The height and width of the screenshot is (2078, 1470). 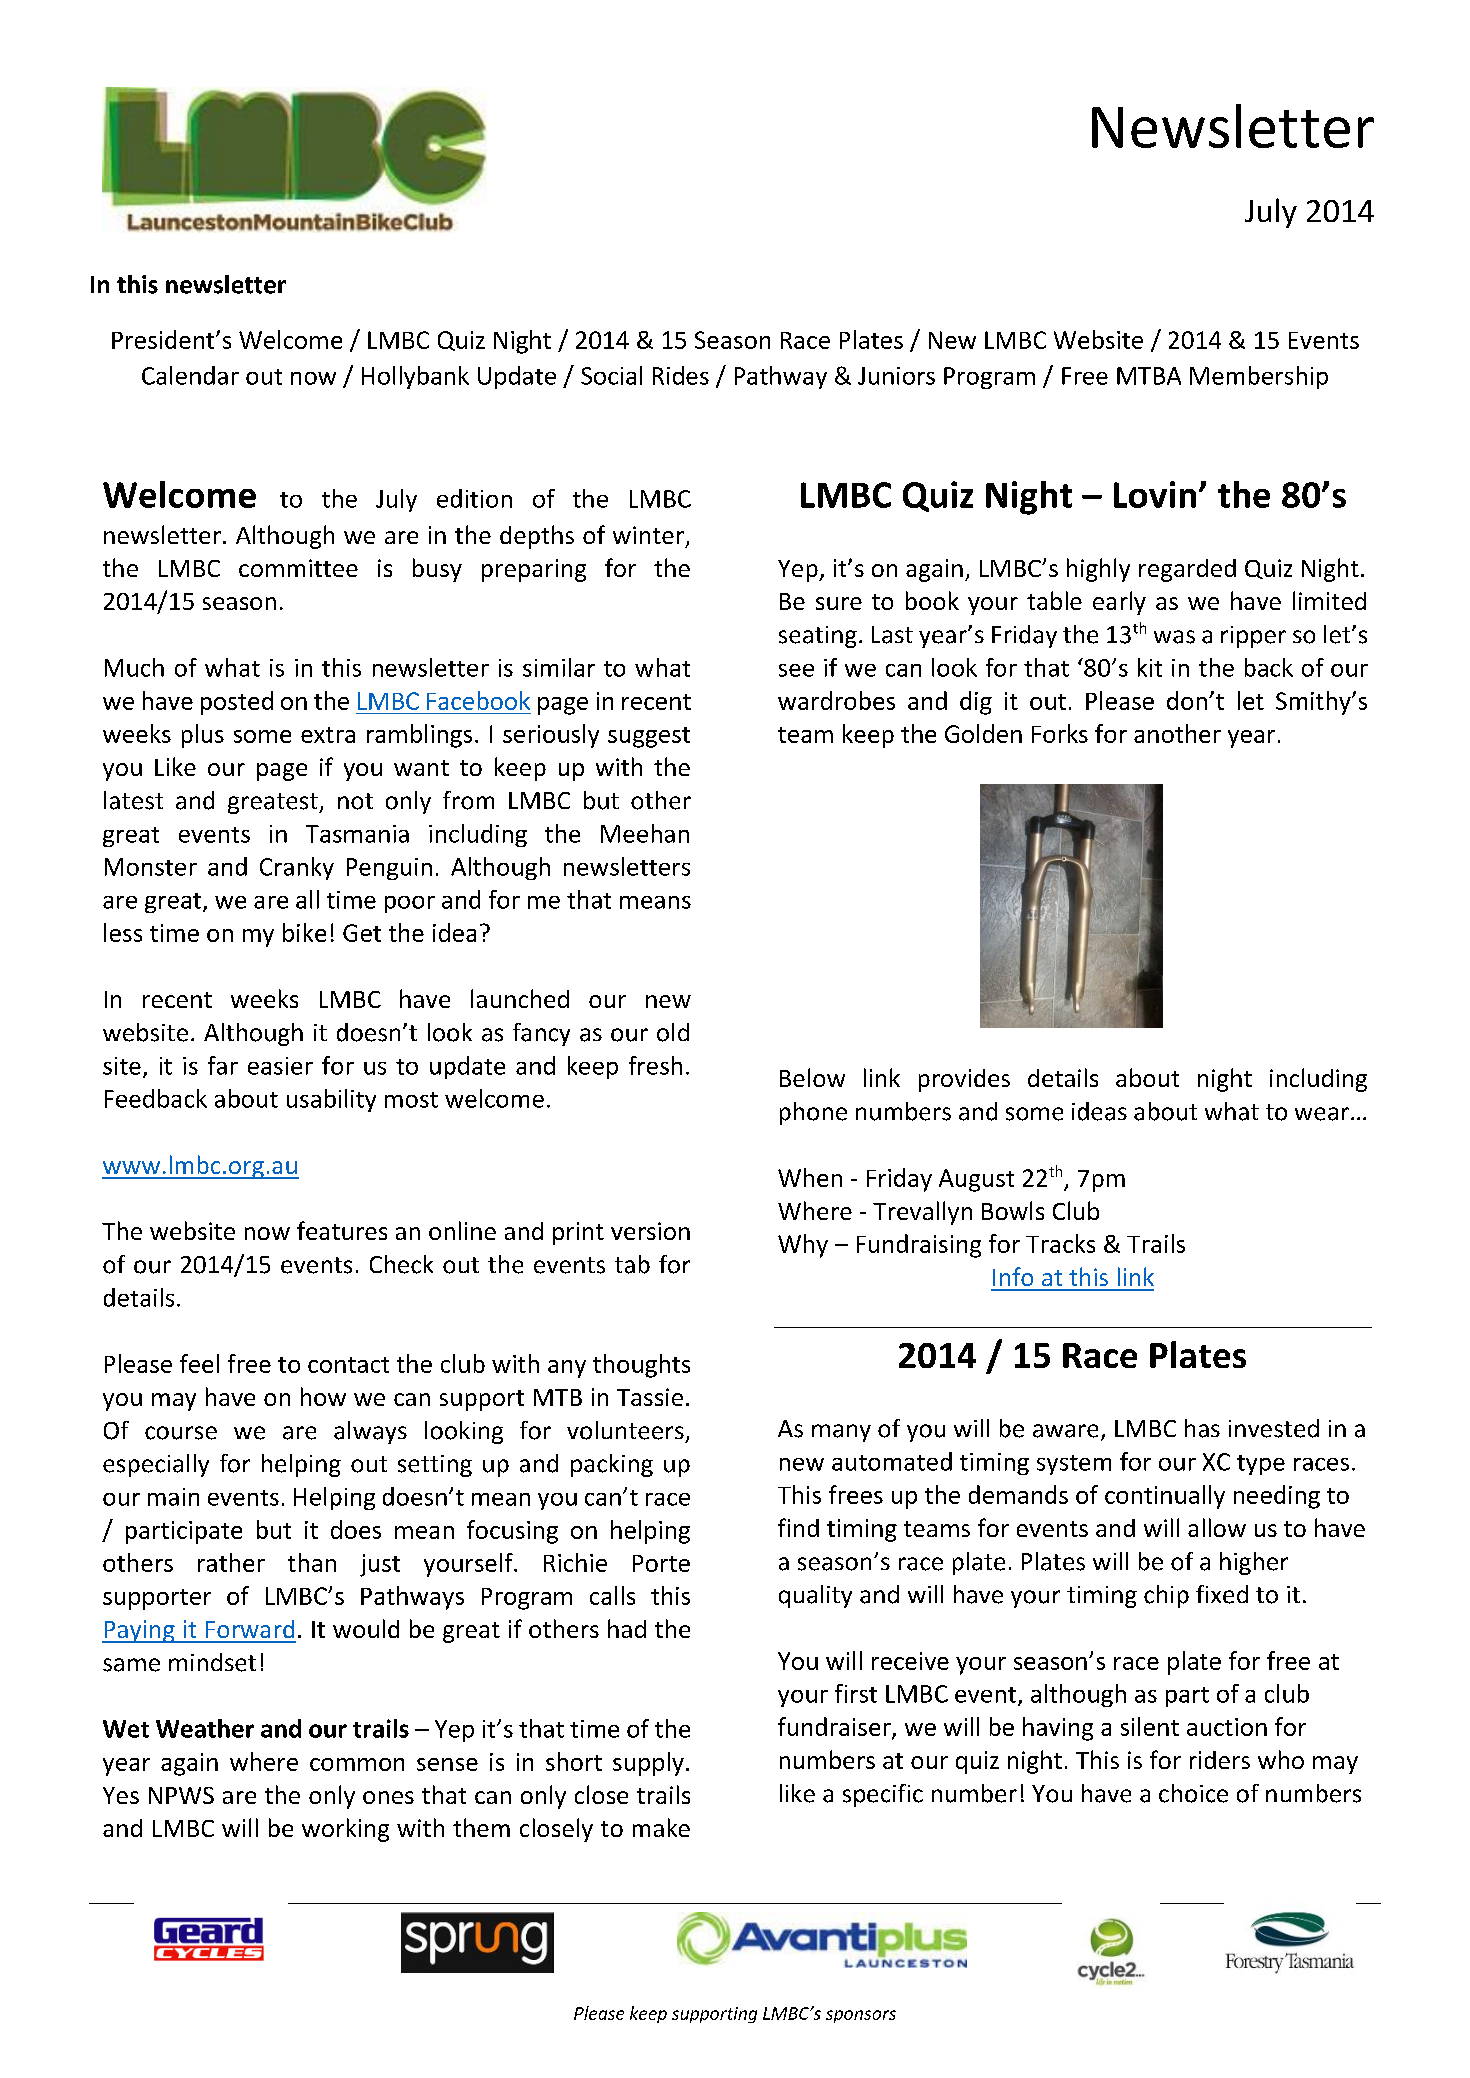 What do you see at coordinates (810, 1177) in the screenshot?
I see `When` at bounding box center [810, 1177].
